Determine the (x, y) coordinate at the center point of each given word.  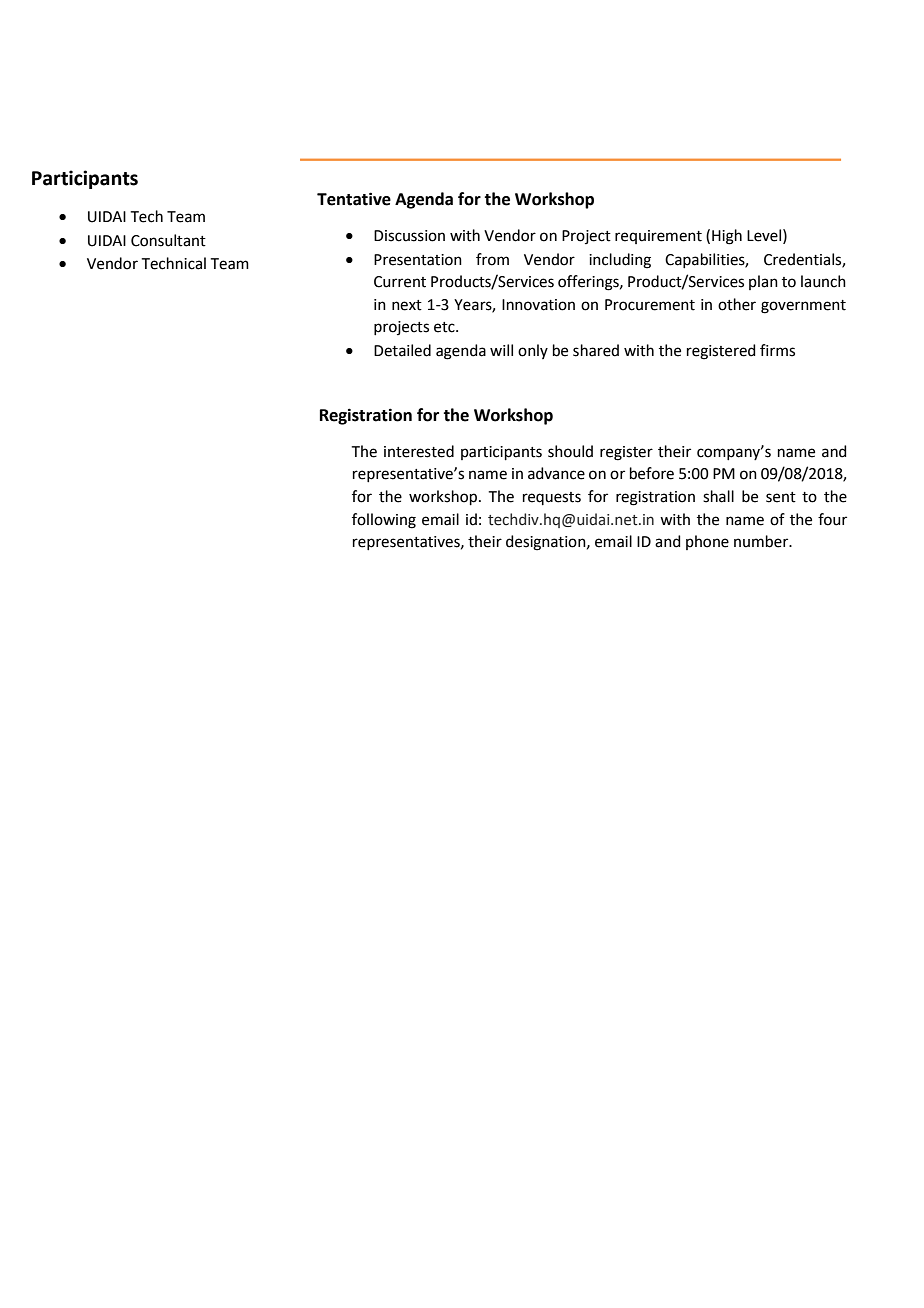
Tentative (354, 199)
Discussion (409, 236)
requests (552, 498)
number (762, 541)
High (727, 237)
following (384, 521)
